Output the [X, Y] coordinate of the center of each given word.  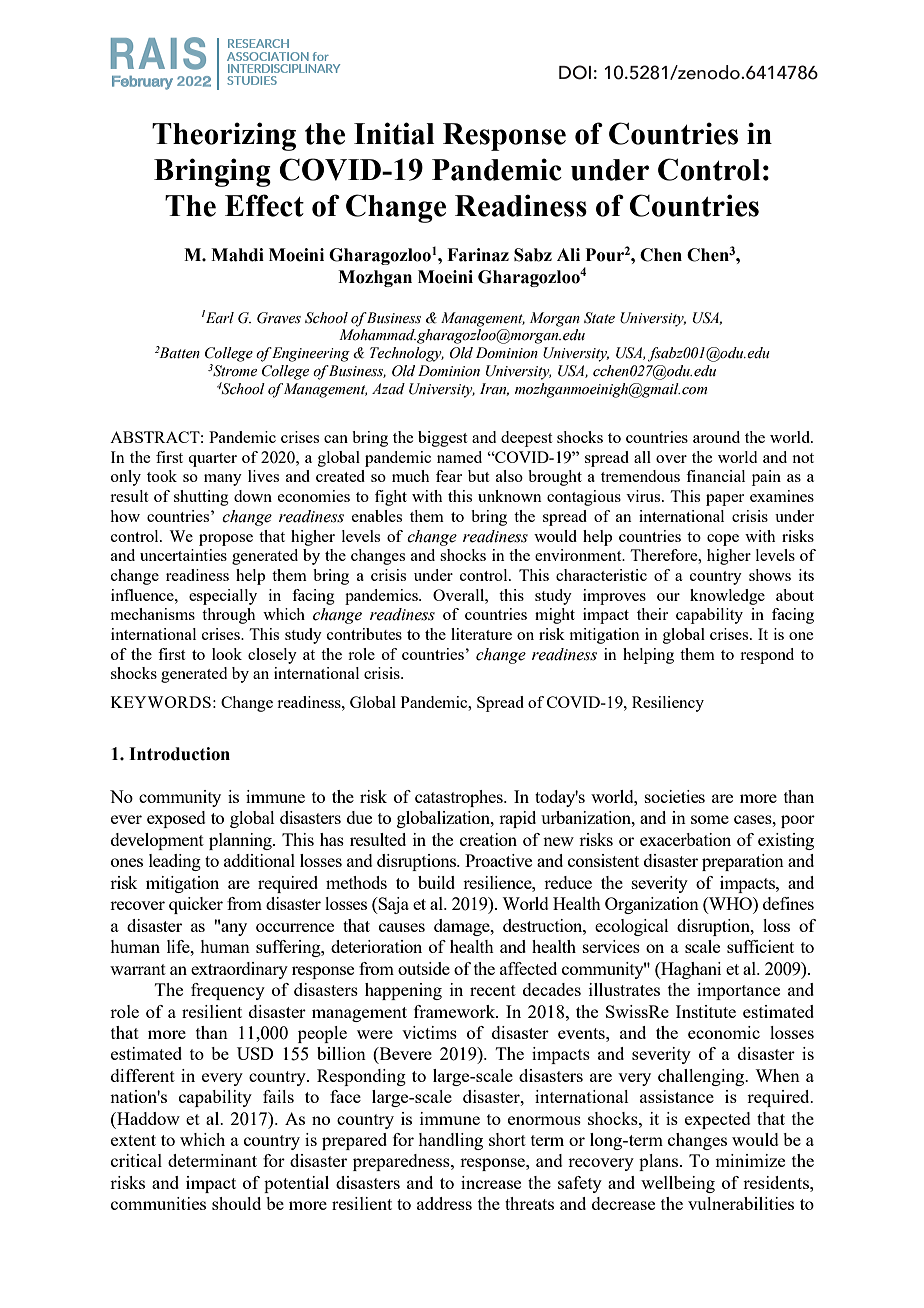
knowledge [727, 597]
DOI [575, 72]
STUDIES [252, 80]
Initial [394, 133]
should [236, 1203]
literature [481, 634]
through [228, 616]
